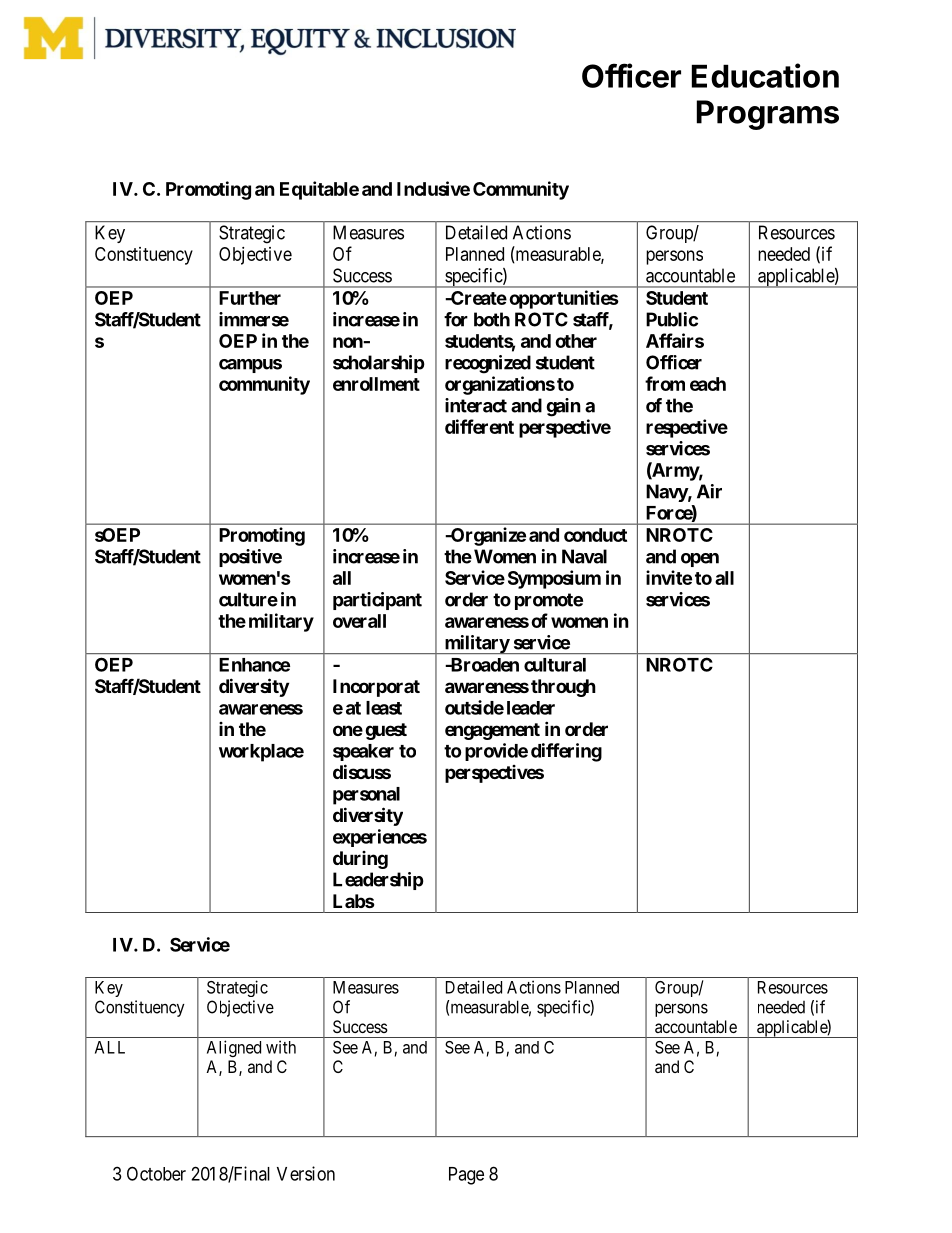  What do you see at coordinates (492, 319) in the document?
I see `both` at bounding box center [492, 319].
